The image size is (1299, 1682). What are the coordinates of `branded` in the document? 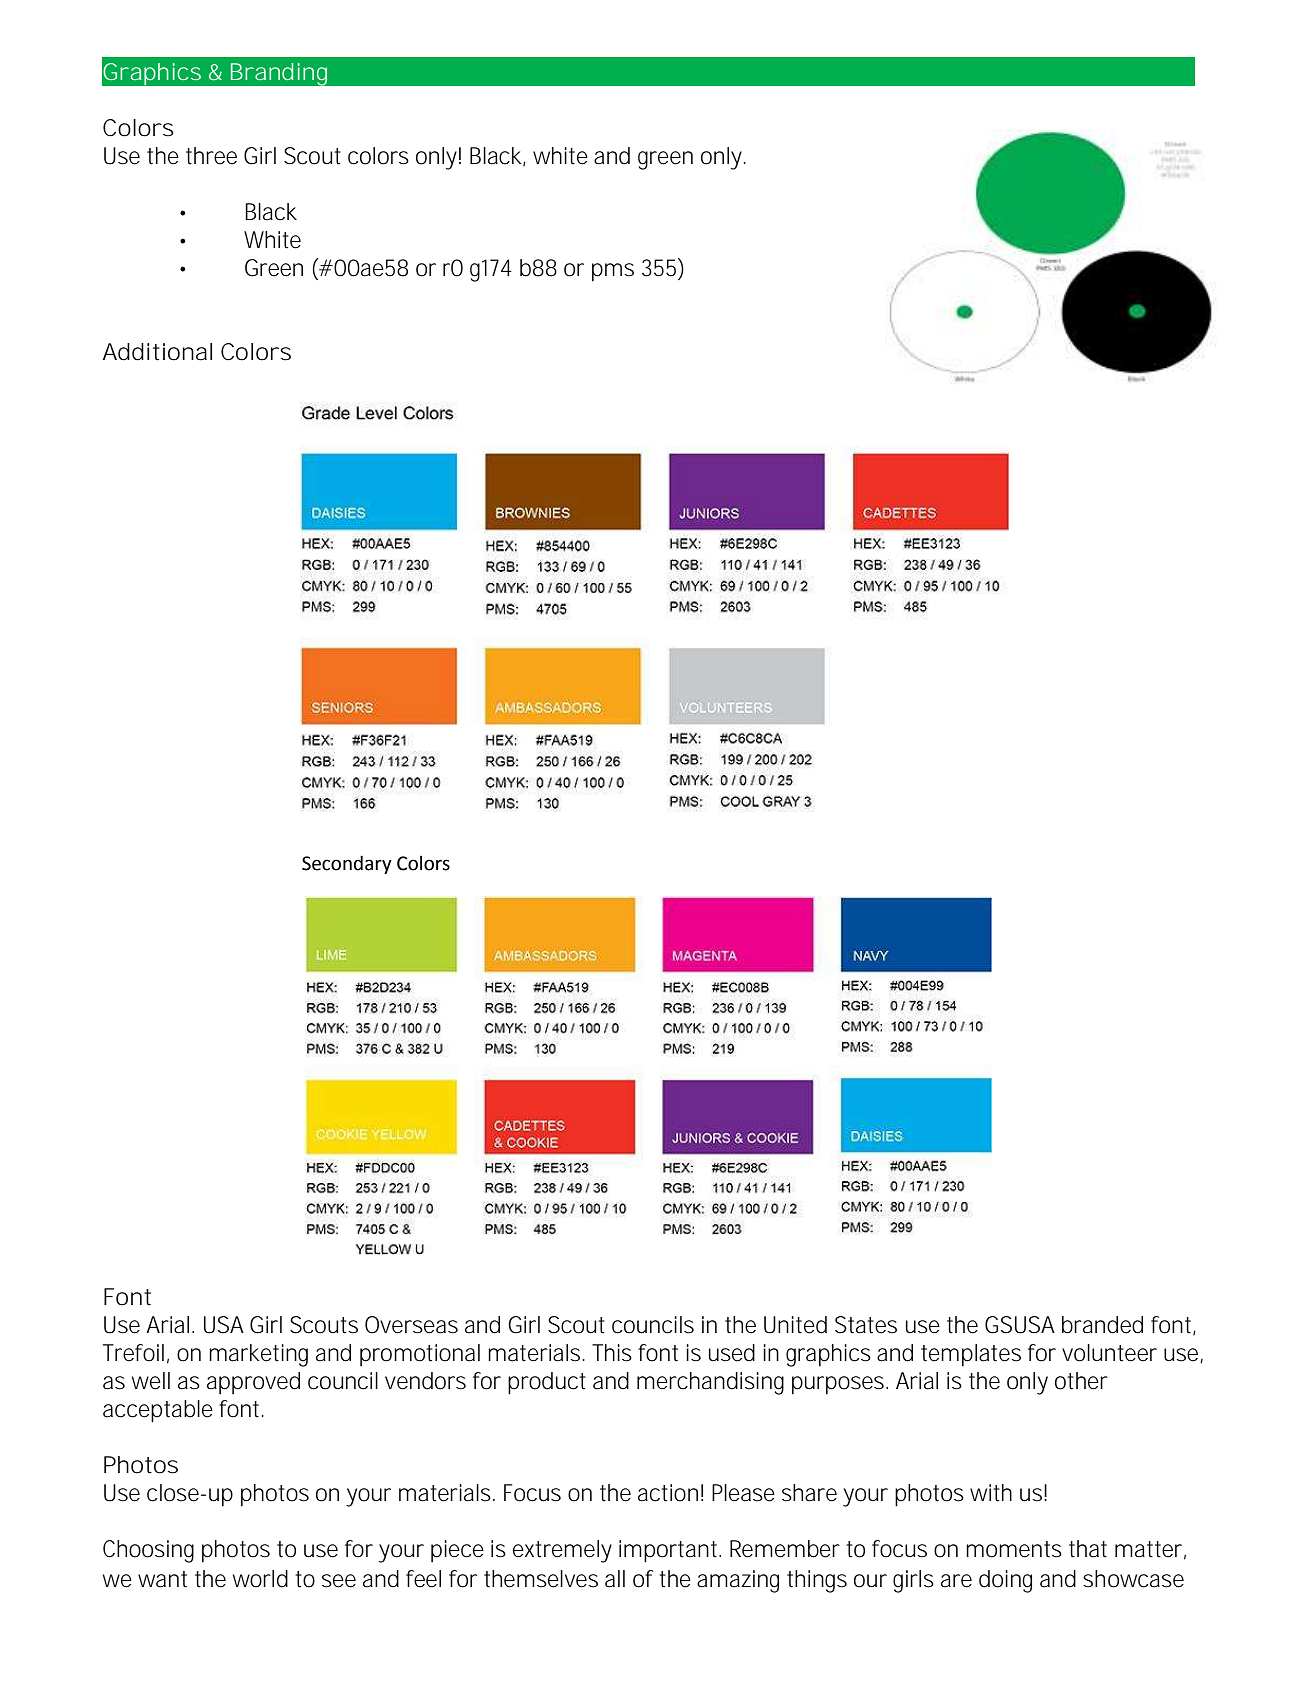 It's located at (1102, 1325).
